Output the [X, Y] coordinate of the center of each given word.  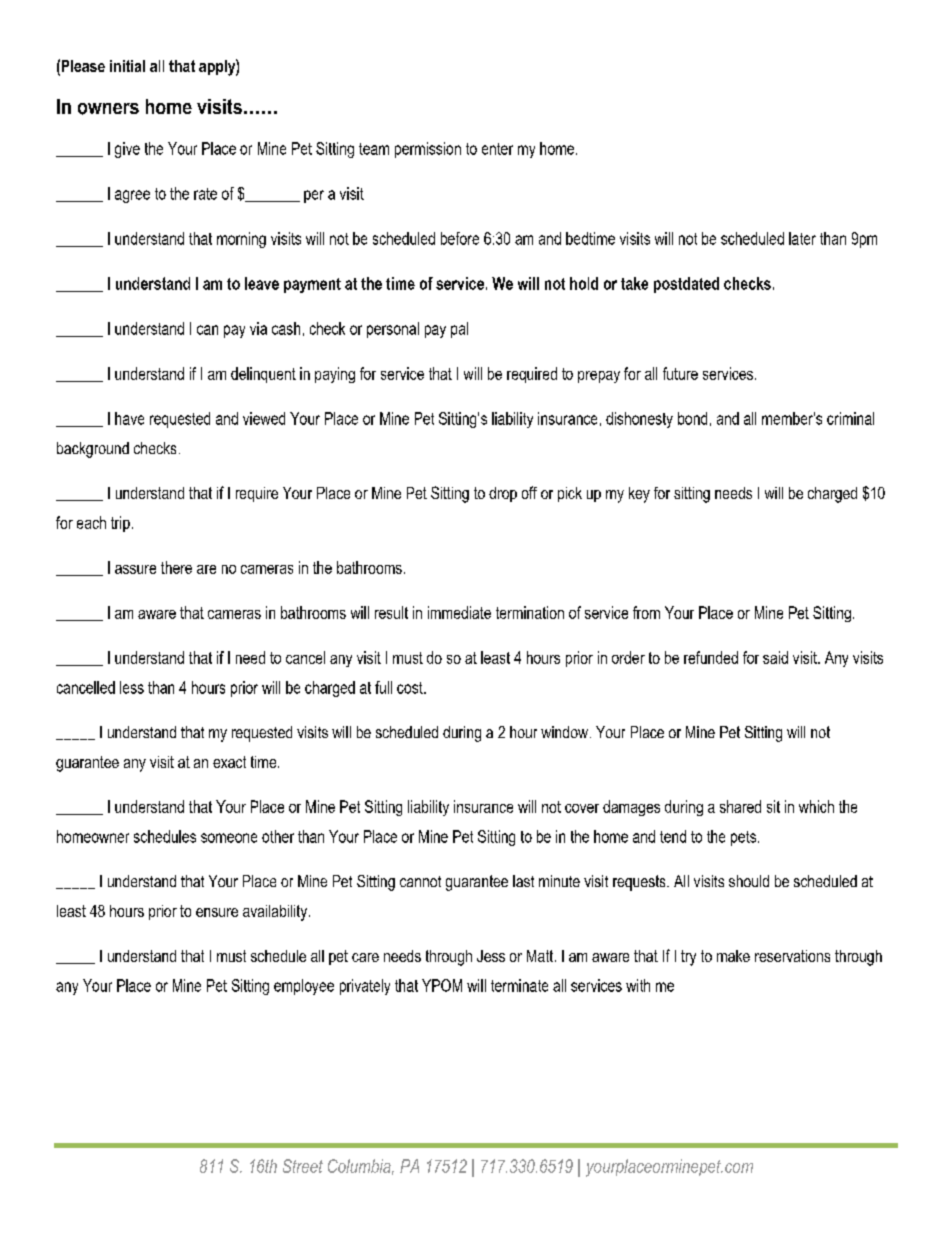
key [639, 495]
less [132, 687]
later [802, 238]
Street [303, 1166]
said [775, 657]
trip [120, 524]
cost [411, 688]
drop [503, 494]
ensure [217, 912]
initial [127, 66]
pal [459, 330]
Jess [491, 956]
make [733, 956]
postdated [686, 285]
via [258, 328]
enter [497, 149]
